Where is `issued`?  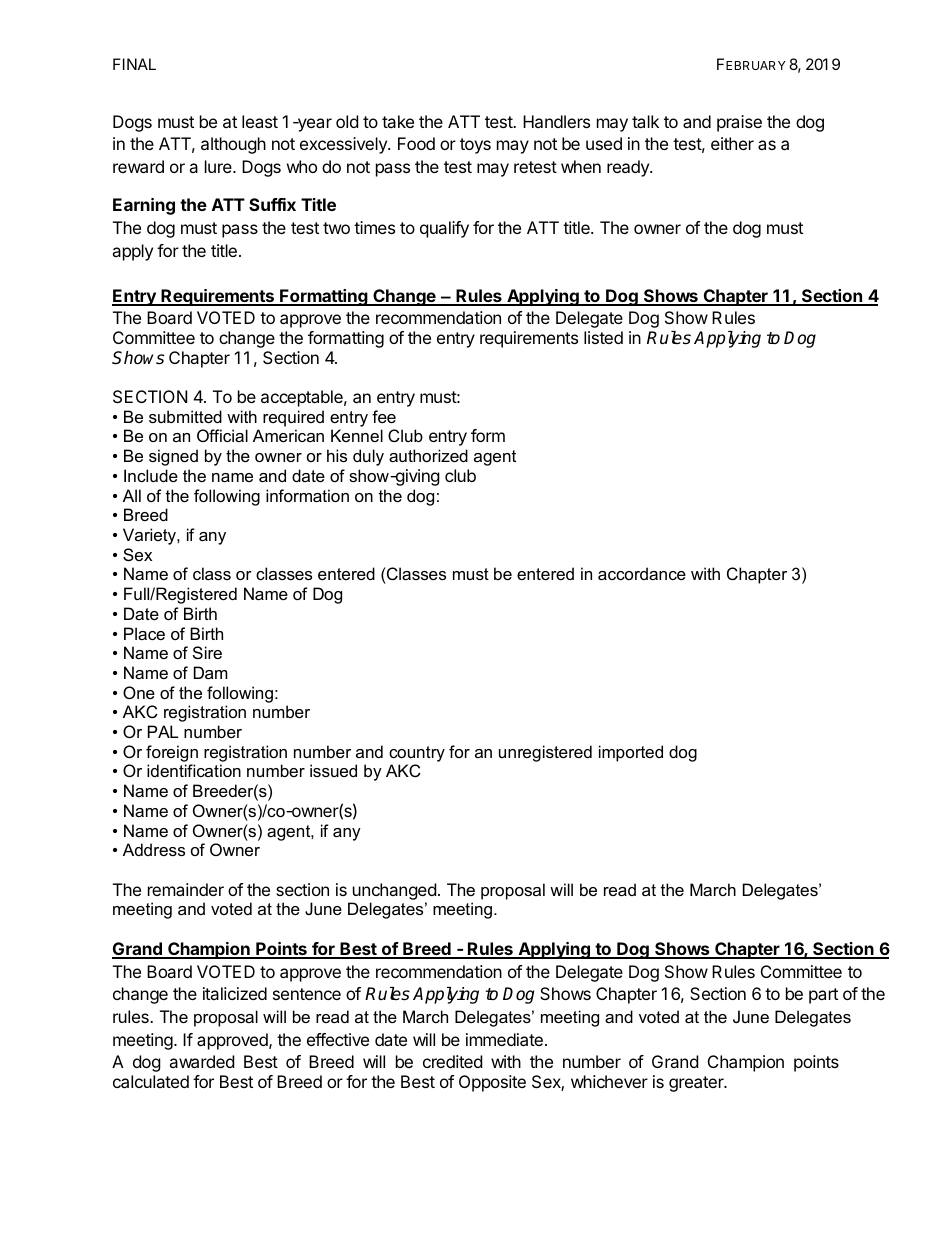
issued is located at coordinates (333, 770).
